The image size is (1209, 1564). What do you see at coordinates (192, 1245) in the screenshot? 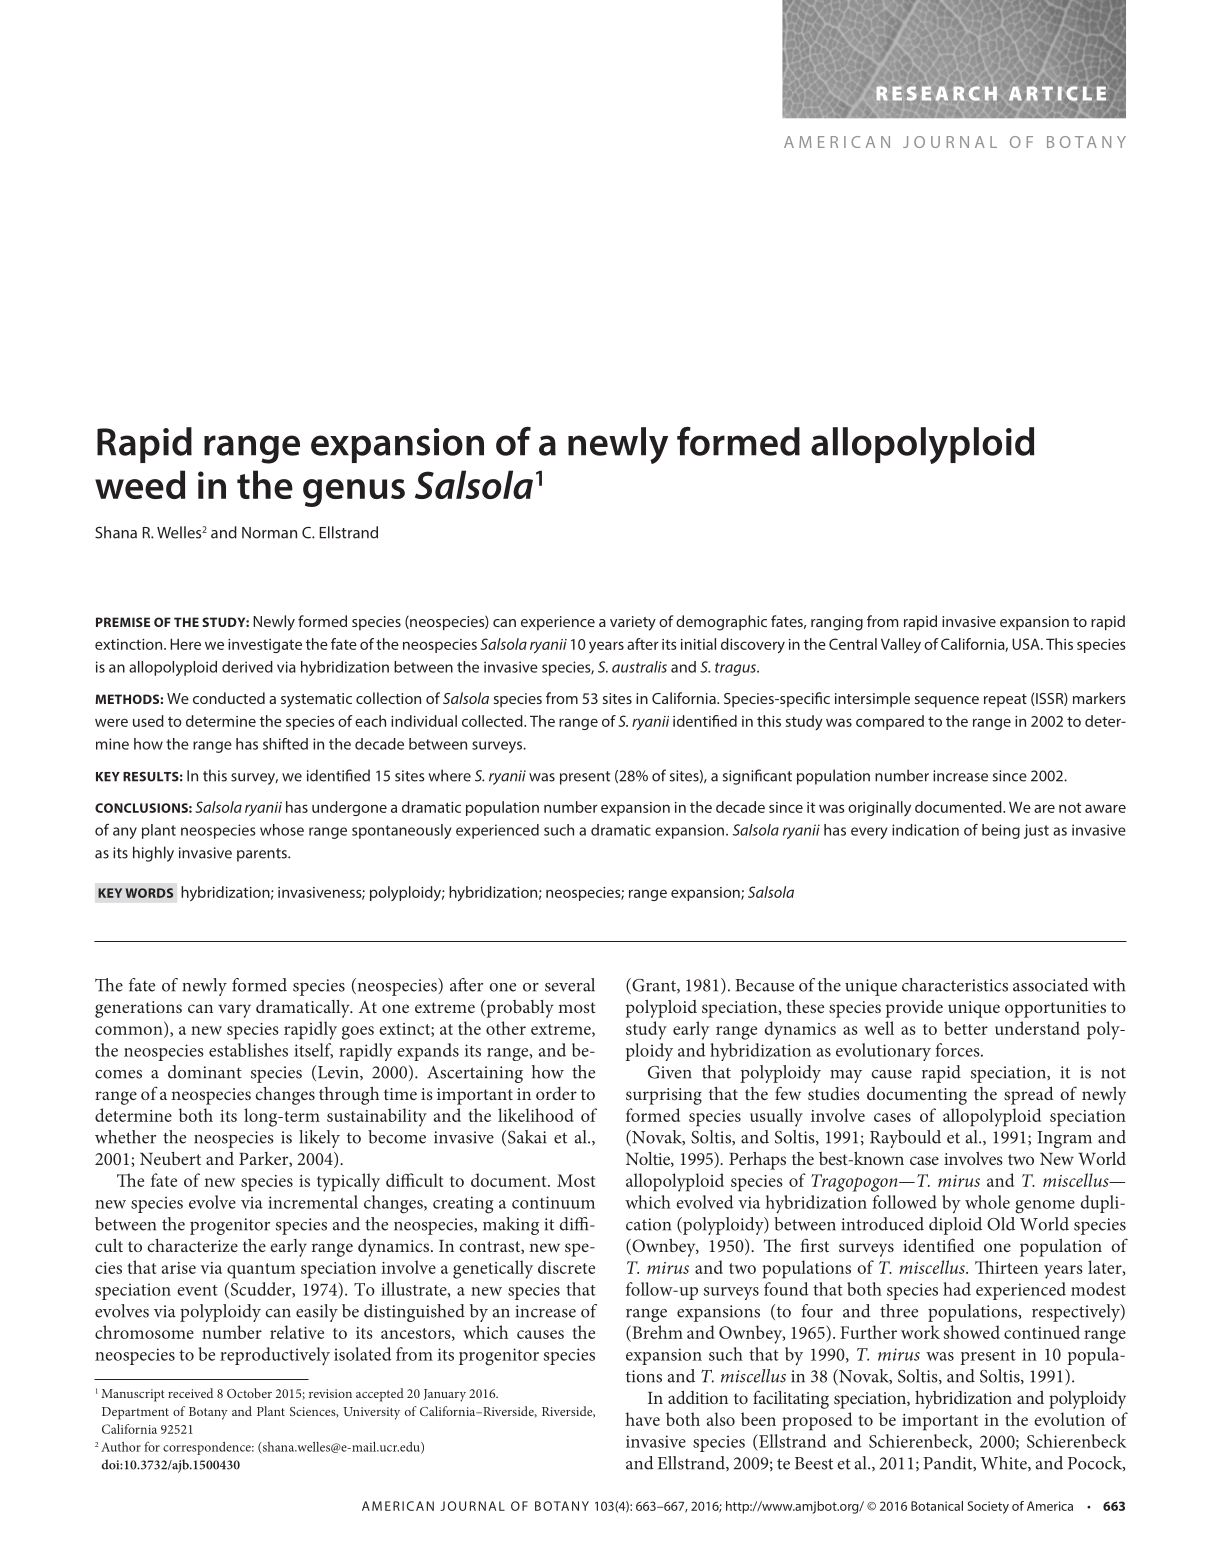
I see `characterize` at bounding box center [192, 1245].
